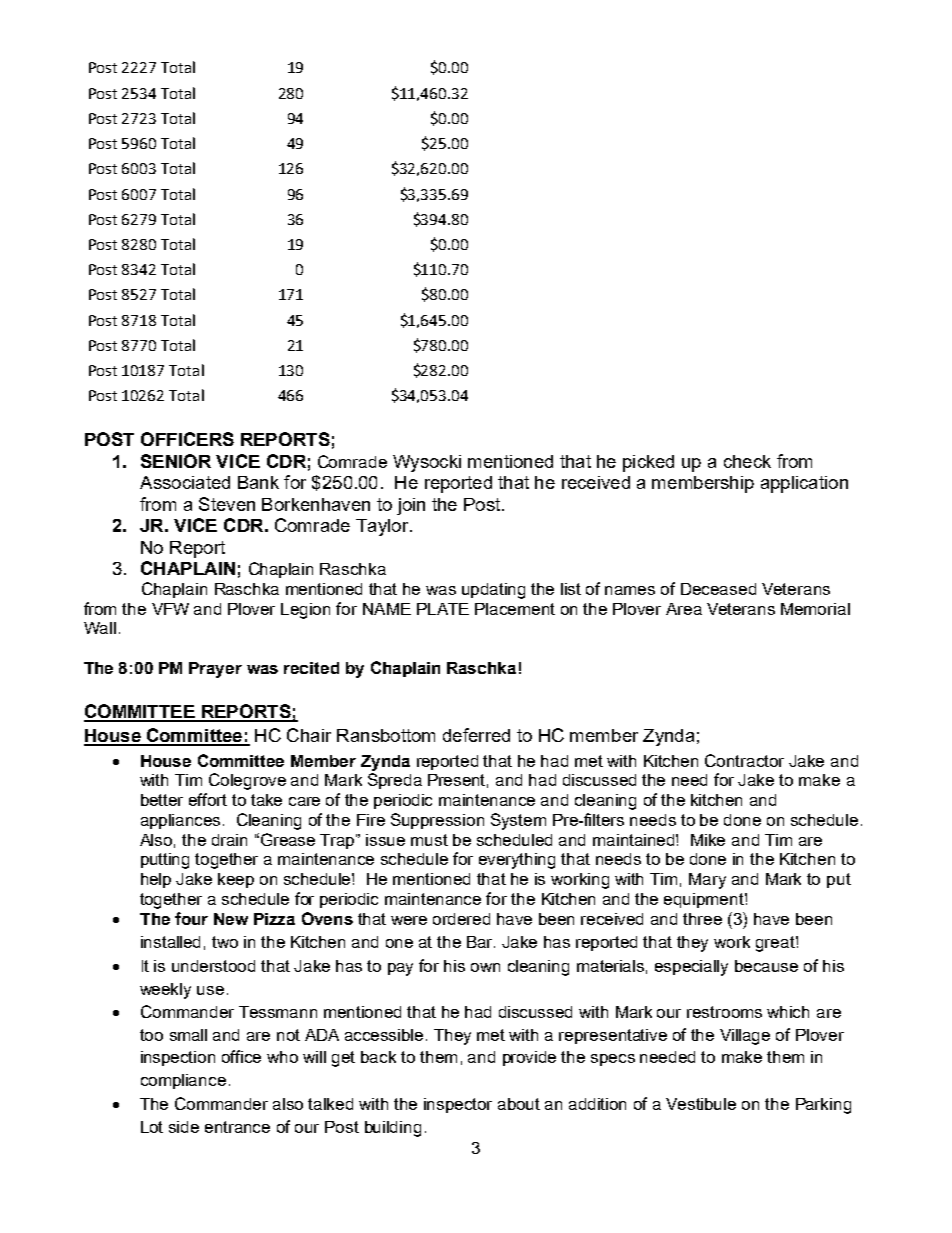  Describe the element at coordinates (208, 799) in the image. I see `effort` at that location.
